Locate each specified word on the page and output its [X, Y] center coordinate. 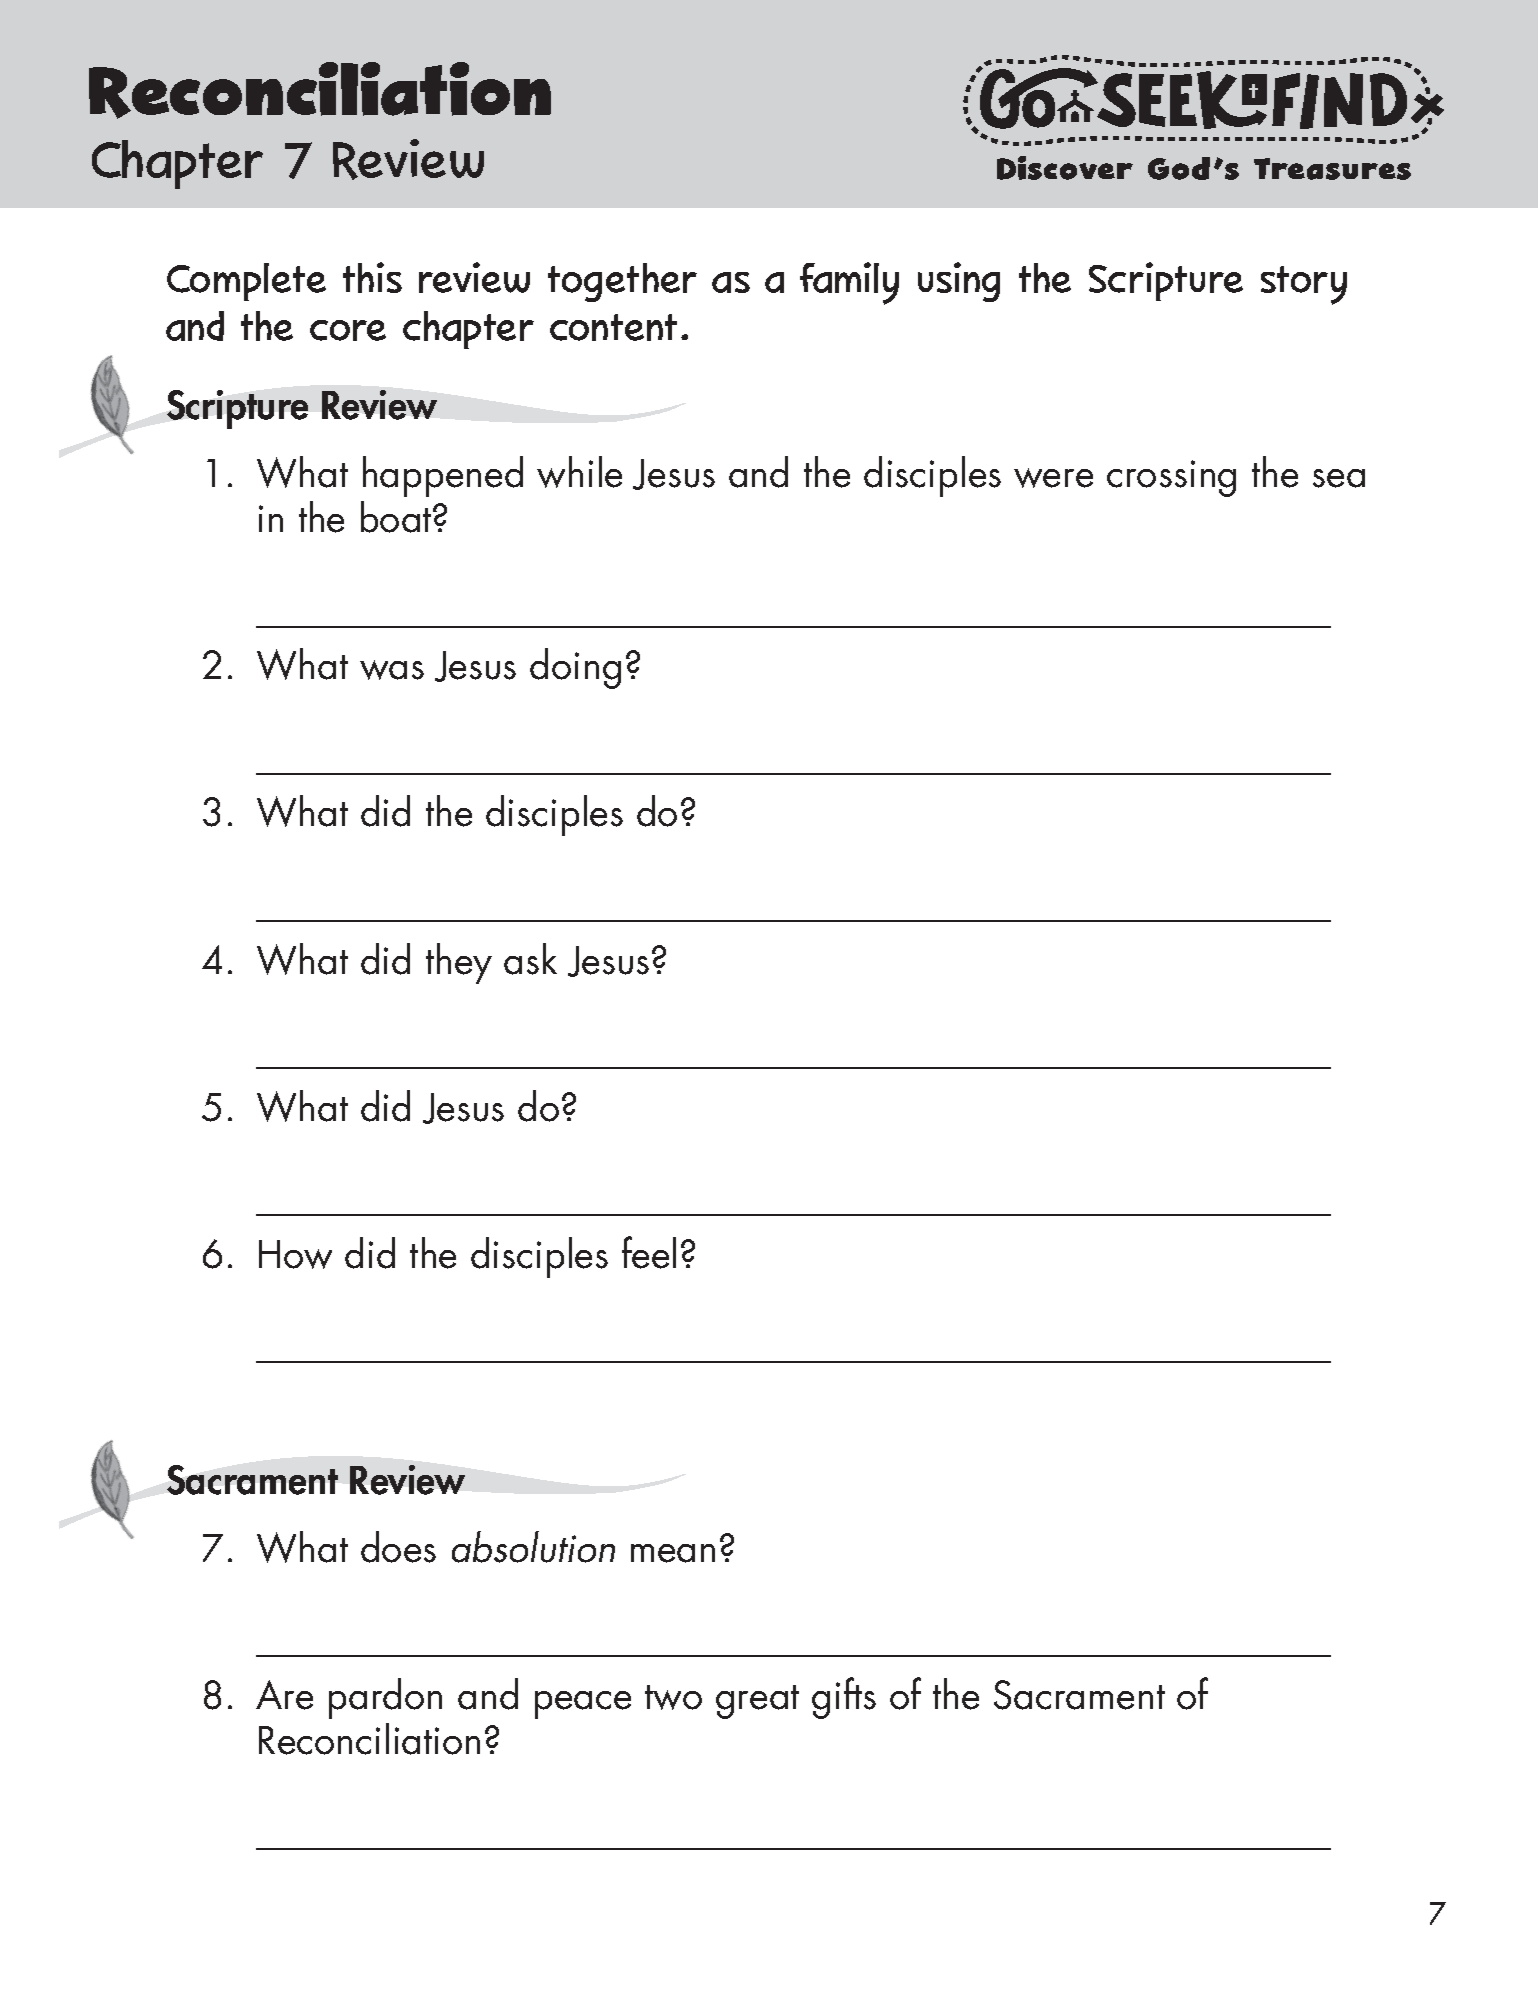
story [1304, 285]
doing [575, 668]
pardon [385, 1698]
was [392, 670]
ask [530, 959]
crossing [1171, 478]
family [849, 283]
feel [649, 1252]
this [372, 277]
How [295, 1254]
